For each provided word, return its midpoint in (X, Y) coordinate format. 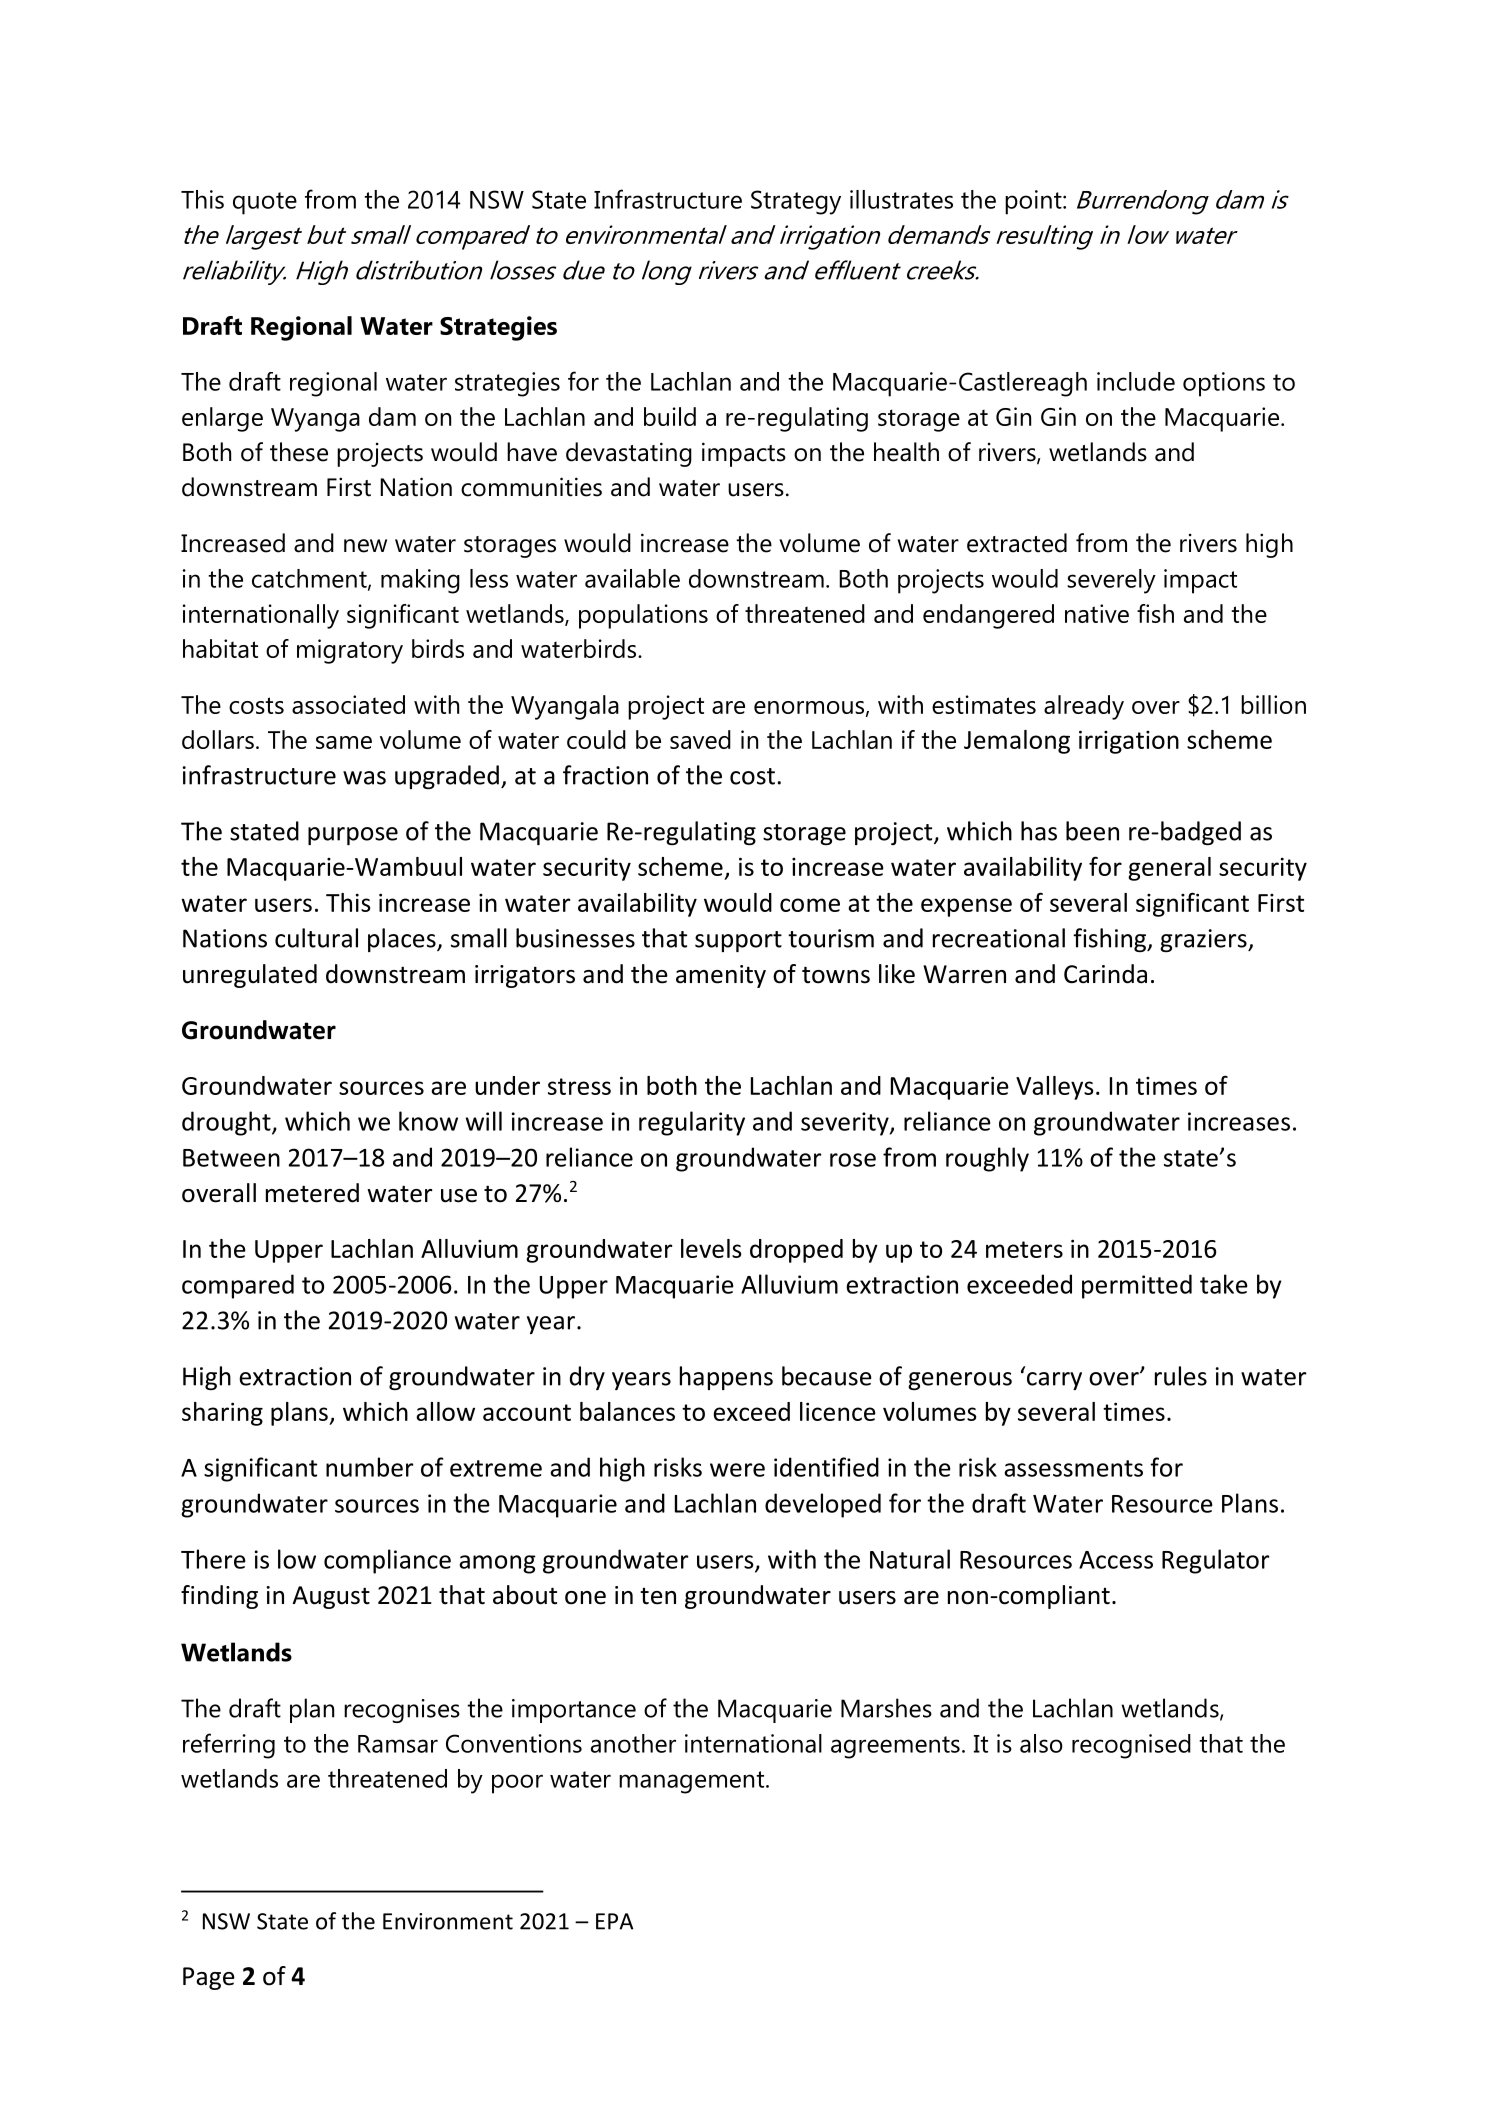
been (1092, 831)
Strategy (796, 202)
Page (209, 1978)
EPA (614, 1921)
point (1034, 202)
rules (1181, 1376)
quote (265, 203)
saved (700, 739)
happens (726, 1378)
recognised (1131, 1746)
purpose (353, 836)
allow (445, 1411)
